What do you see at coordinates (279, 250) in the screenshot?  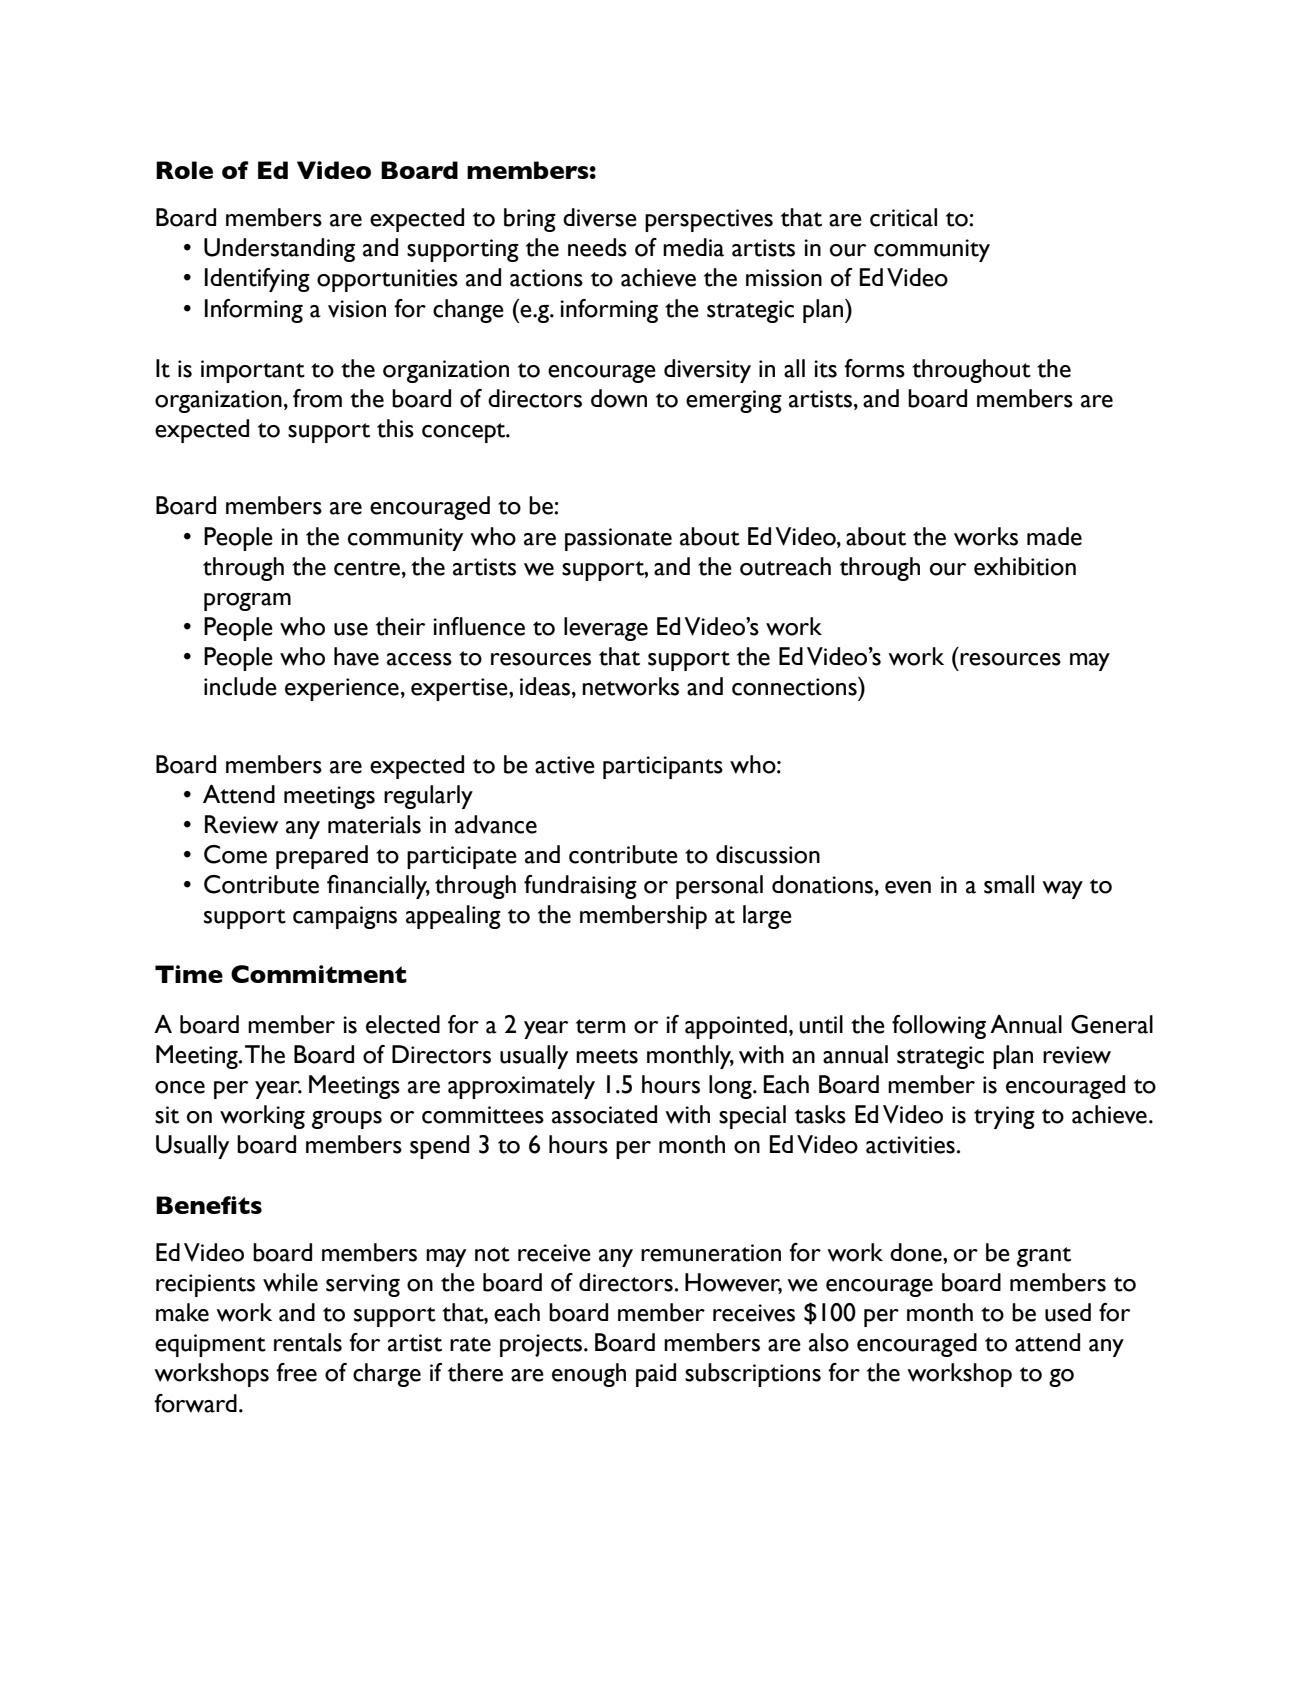 I see `Understanding` at bounding box center [279, 250].
